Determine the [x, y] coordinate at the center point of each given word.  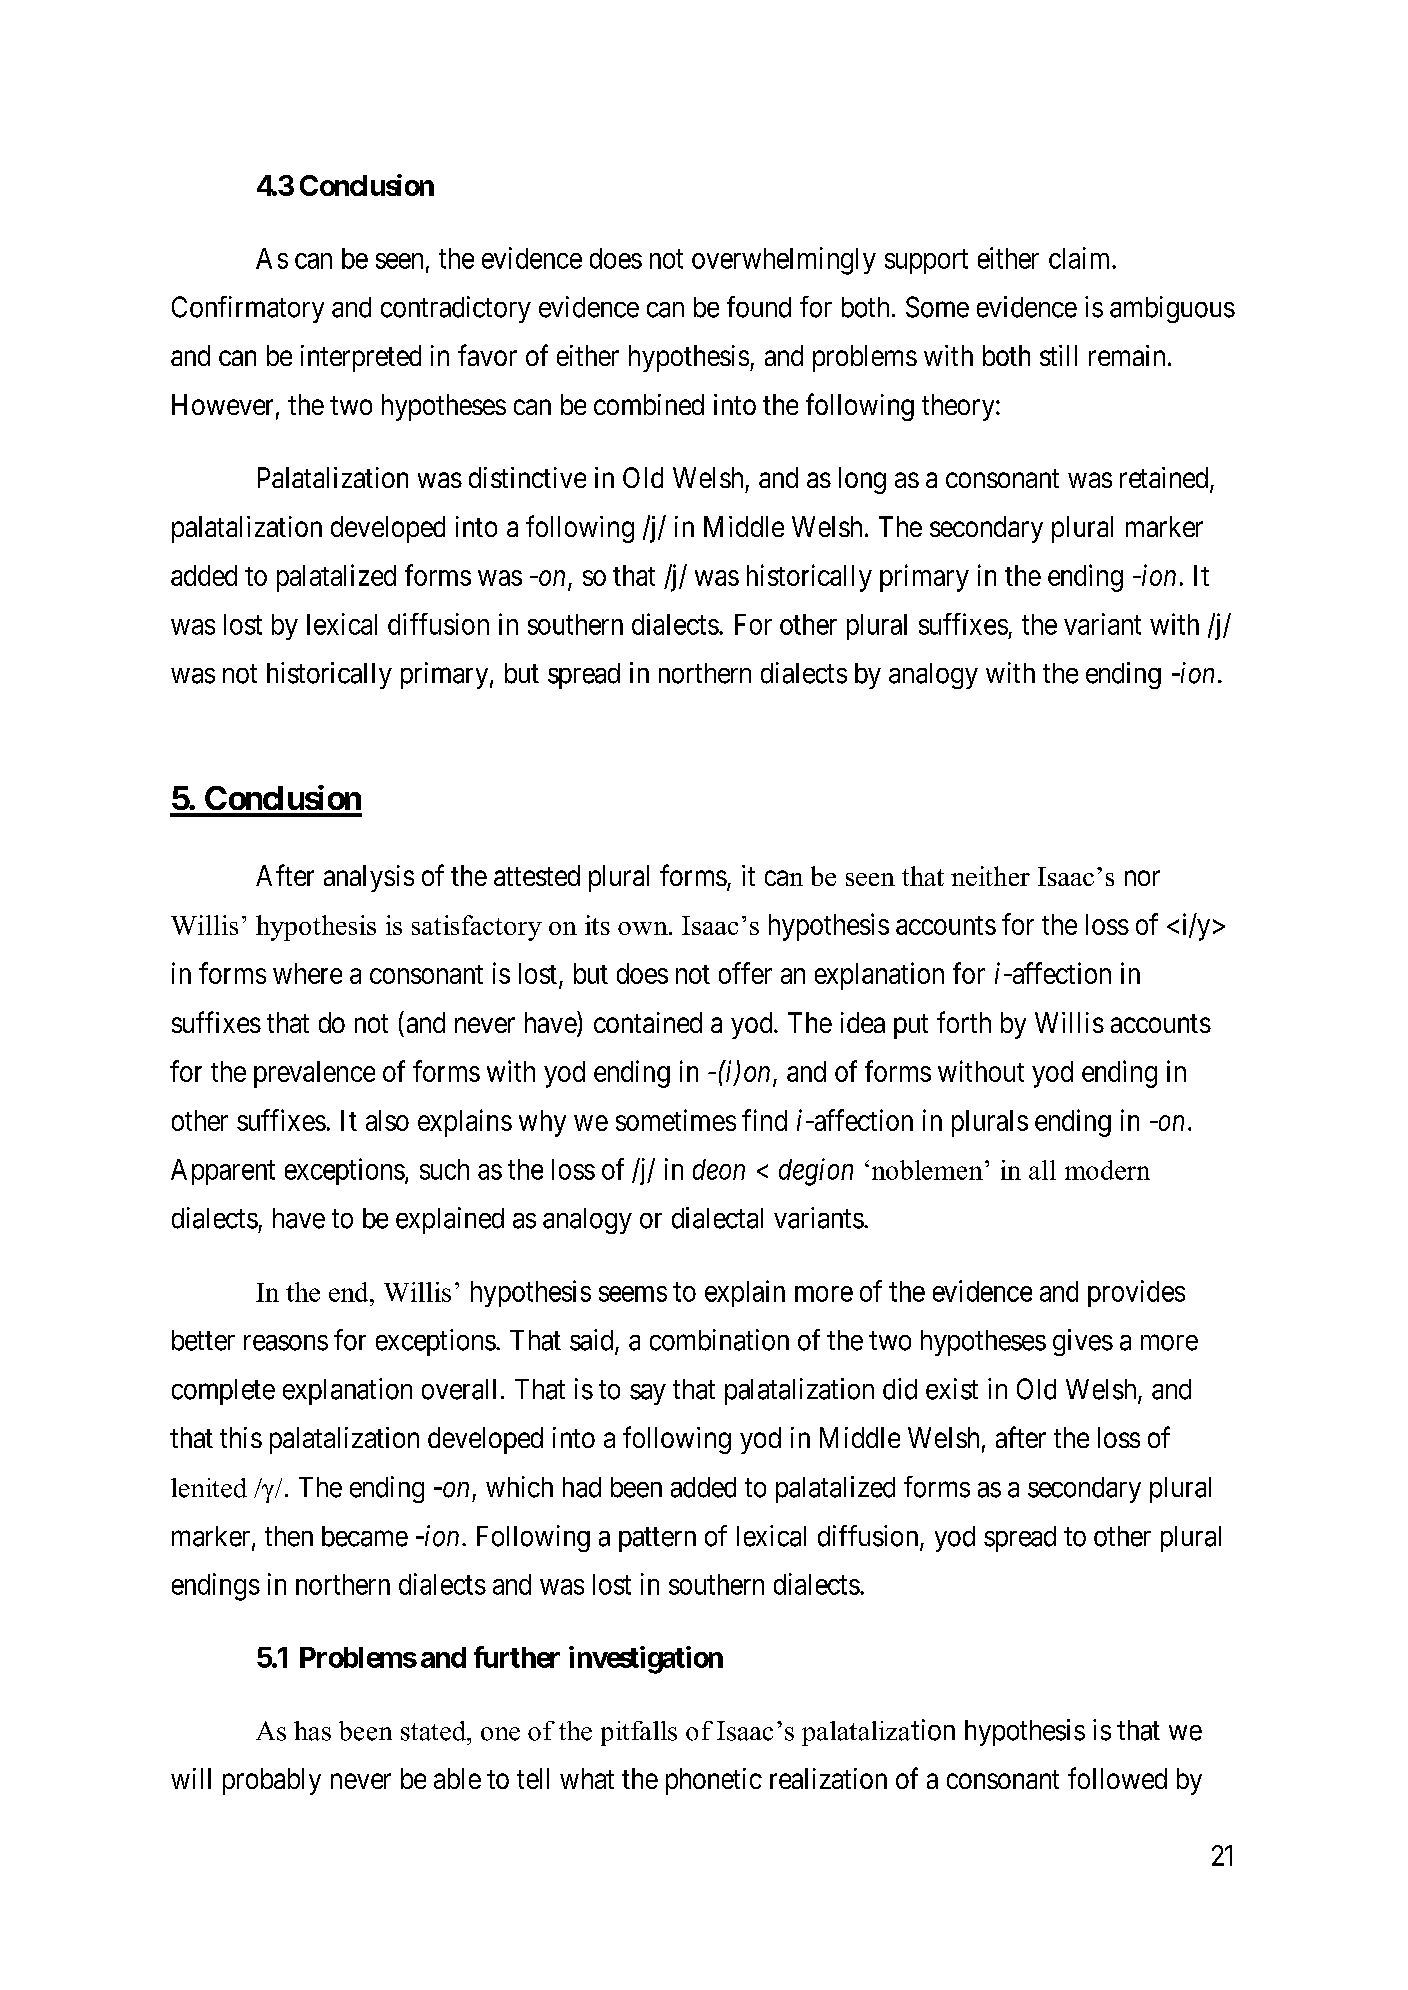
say [648, 1394]
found [759, 307]
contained [648, 1022]
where [307, 973]
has [312, 1731]
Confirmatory [248, 309]
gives [1083, 1342]
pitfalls [639, 1733]
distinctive [527, 477]
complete [223, 1392]
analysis [369, 878]
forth [964, 1022]
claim [1081, 258]
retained [1165, 479]
